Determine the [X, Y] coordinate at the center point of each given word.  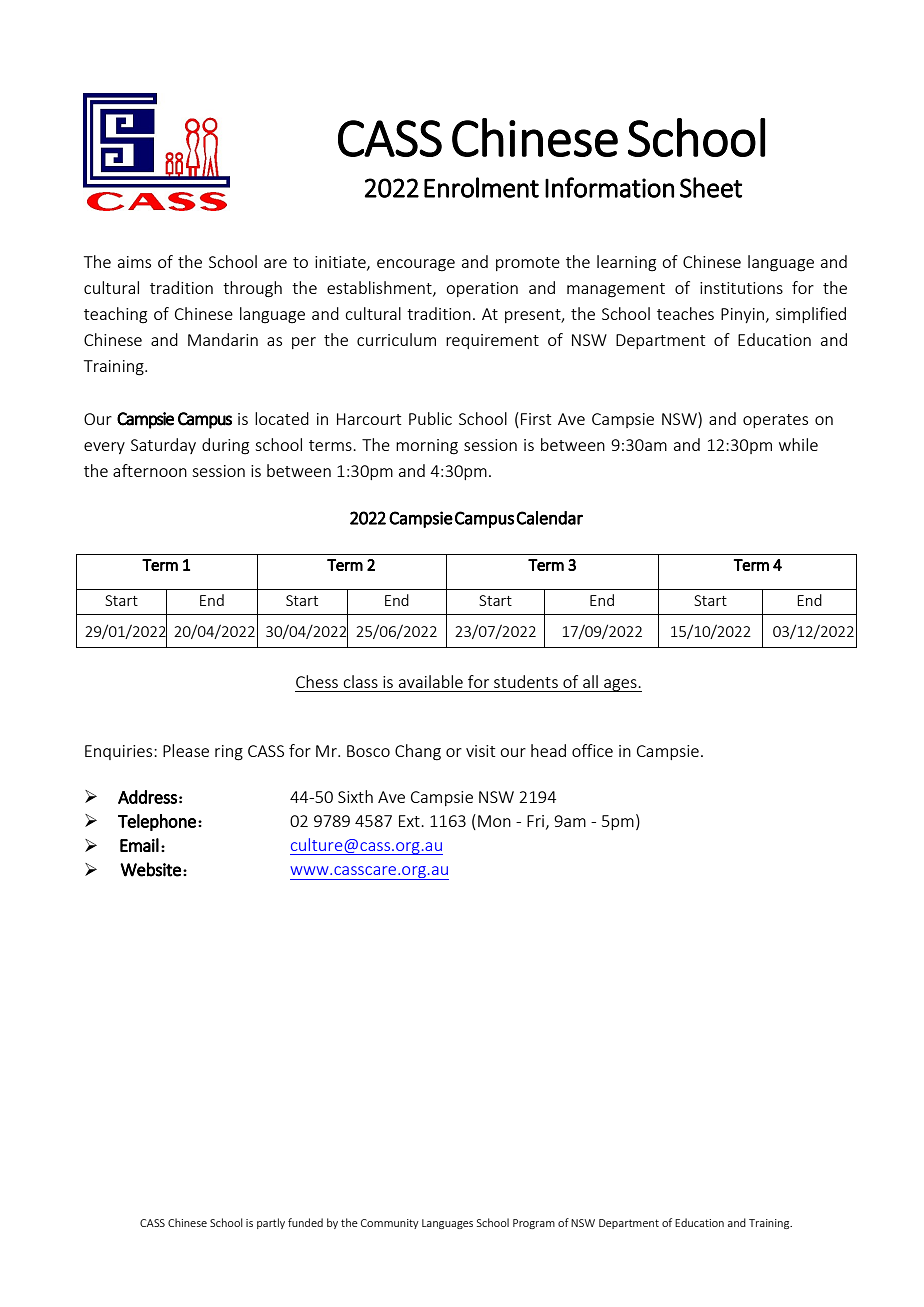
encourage [416, 265]
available [431, 681]
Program [534, 1224]
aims [134, 262]
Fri [535, 821]
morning [427, 447]
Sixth [355, 796]
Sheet [711, 187]
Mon [494, 821]
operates [775, 421]
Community [390, 1224]
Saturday [163, 446]
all [590, 681]
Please [186, 750]
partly [271, 1223]
